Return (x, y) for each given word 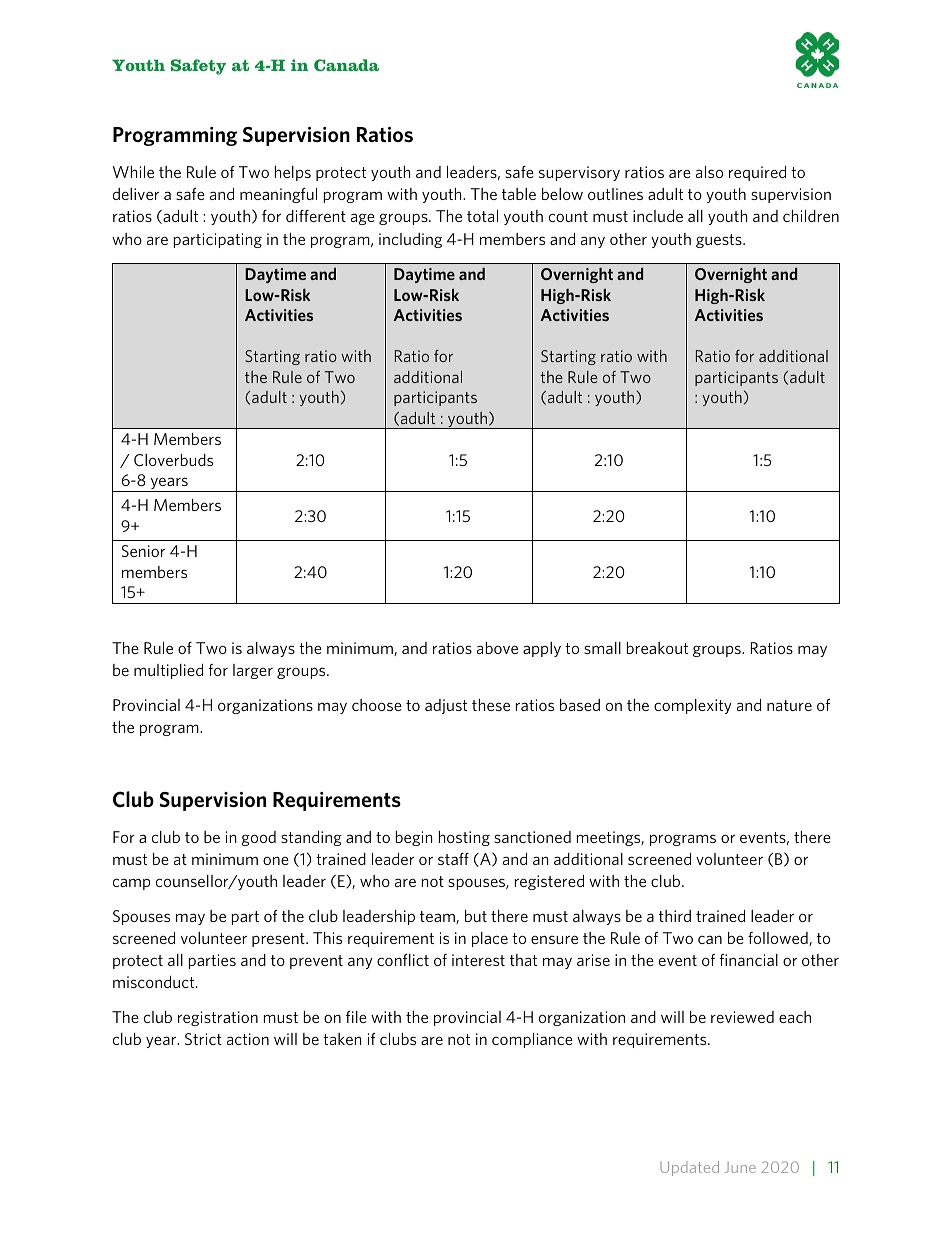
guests (720, 241)
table (519, 194)
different (316, 216)
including (410, 240)
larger (253, 671)
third (675, 916)
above (497, 648)
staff (453, 859)
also (709, 172)
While (133, 172)
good (258, 838)
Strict (203, 1039)
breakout (657, 648)
